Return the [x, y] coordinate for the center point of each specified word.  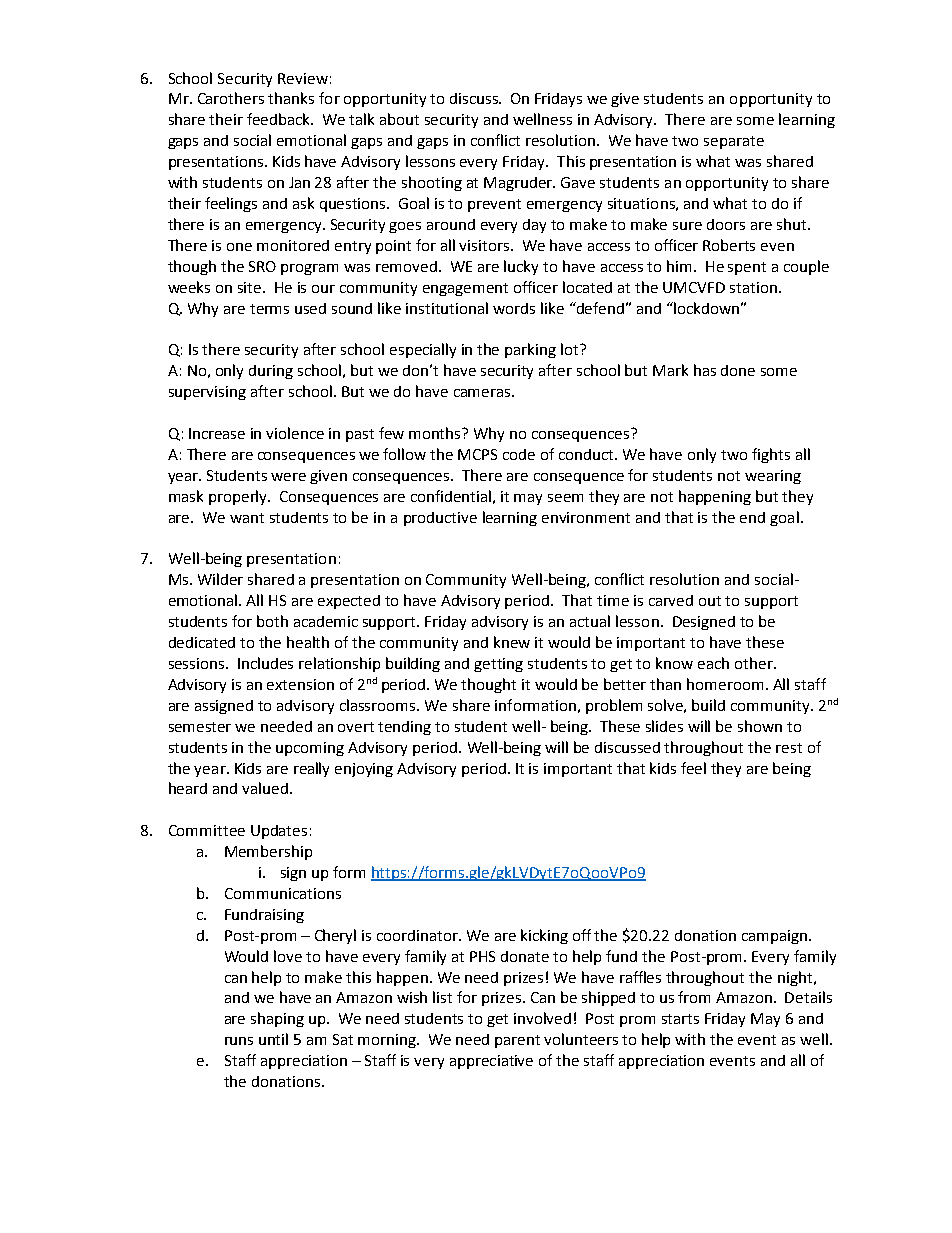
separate [734, 142]
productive [440, 519]
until [273, 1039]
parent [517, 1041]
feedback [280, 119]
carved [671, 600]
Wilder [220, 579]
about [399, 119]
